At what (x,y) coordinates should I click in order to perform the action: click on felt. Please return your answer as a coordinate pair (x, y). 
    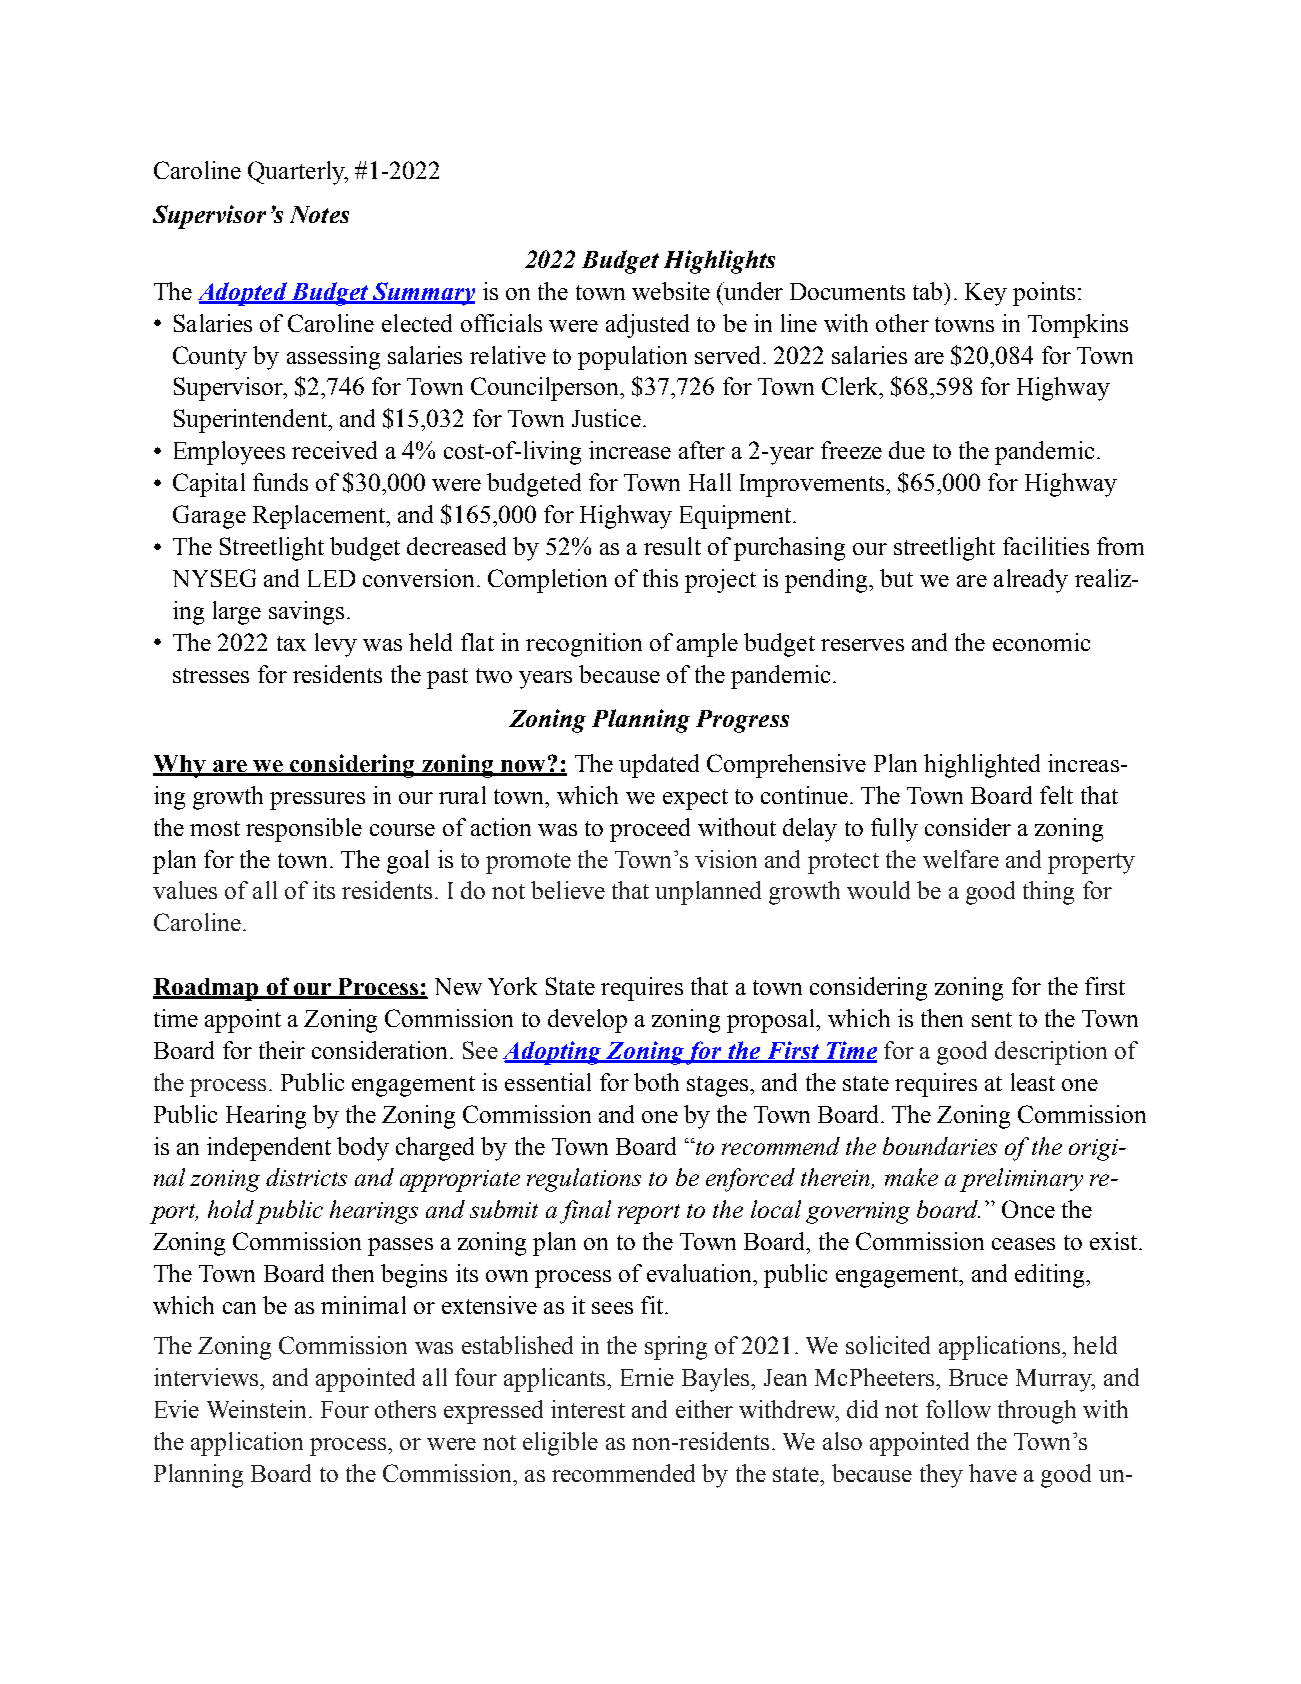
    Looking at the image, I should click on (1056, 795).
